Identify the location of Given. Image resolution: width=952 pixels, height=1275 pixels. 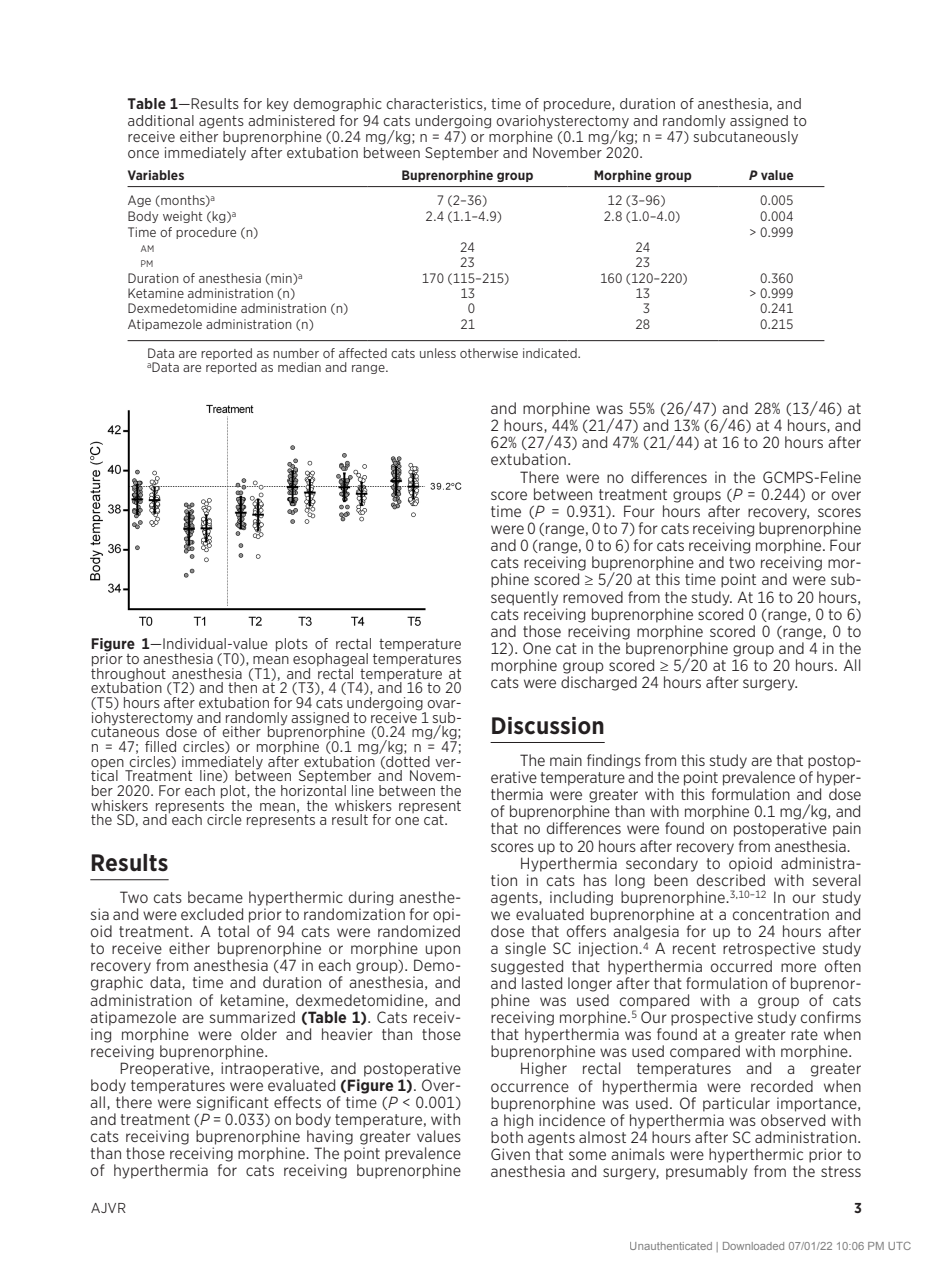
(510, 1154).
